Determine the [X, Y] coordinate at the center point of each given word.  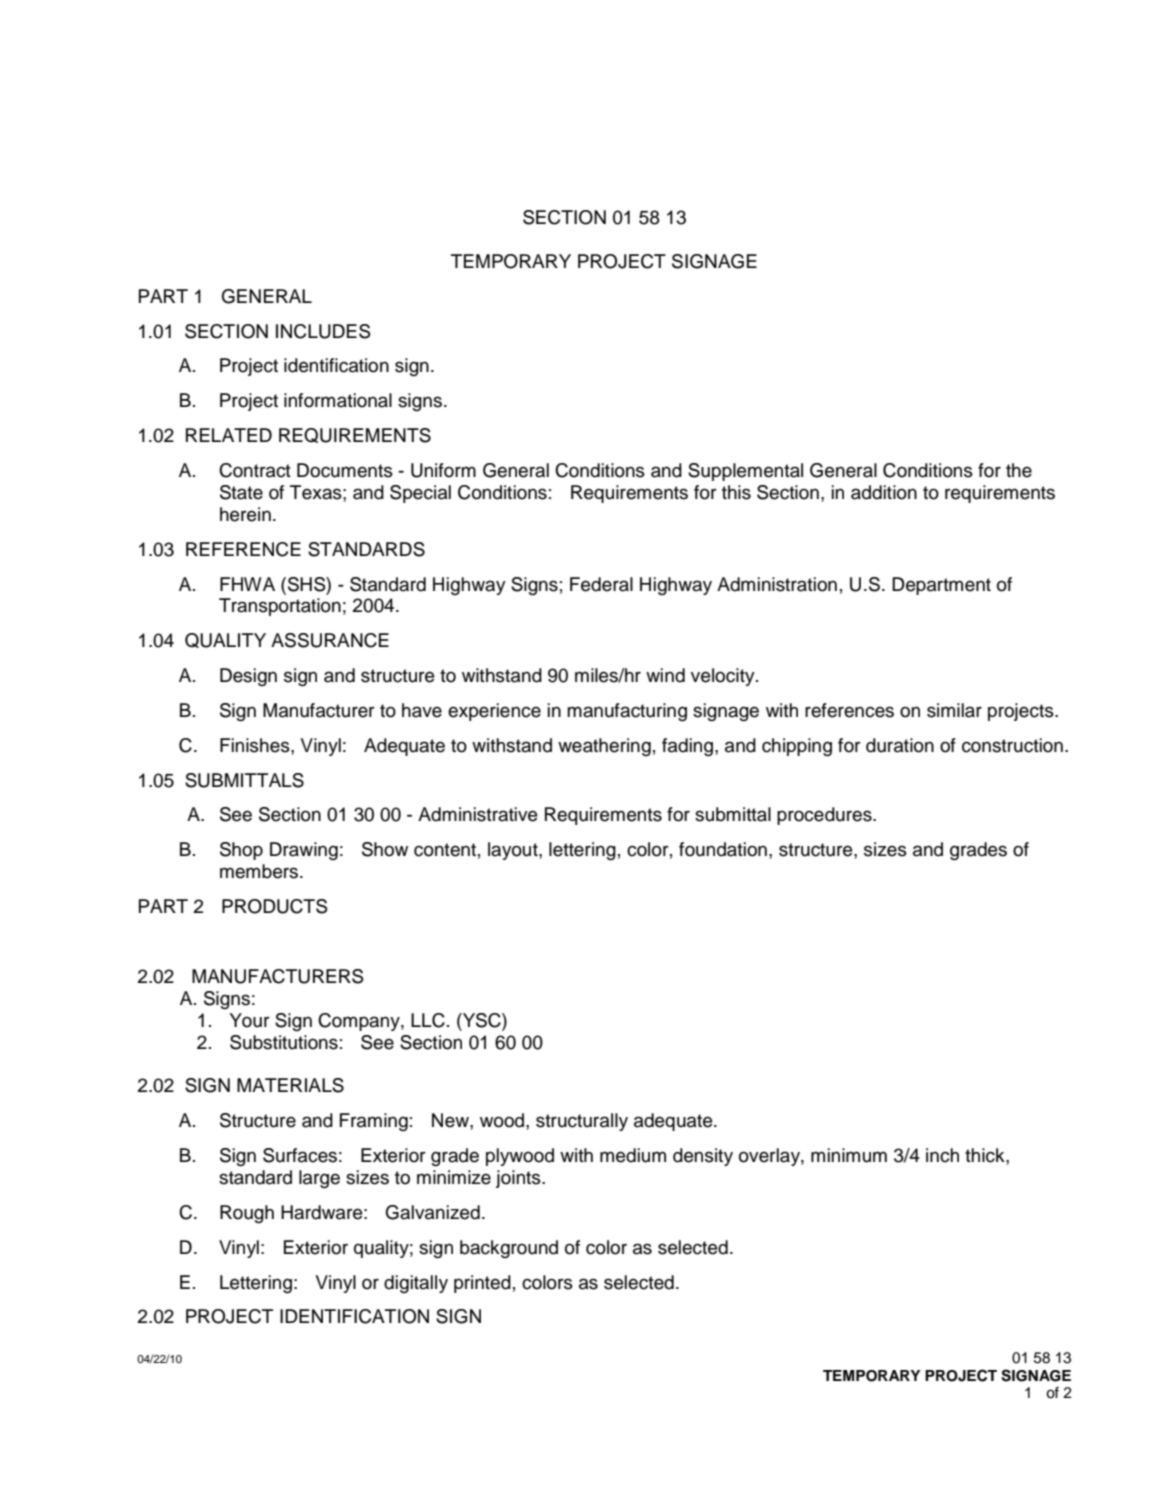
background [509, 1249]
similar [954, 710]
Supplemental [745, 472]
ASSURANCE [330, 640]
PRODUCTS [275, 906]
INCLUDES [323, 331]
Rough [247, 1214]
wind [665, 675]
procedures [825, 816]
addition [884, 492]
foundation [723, 849]
